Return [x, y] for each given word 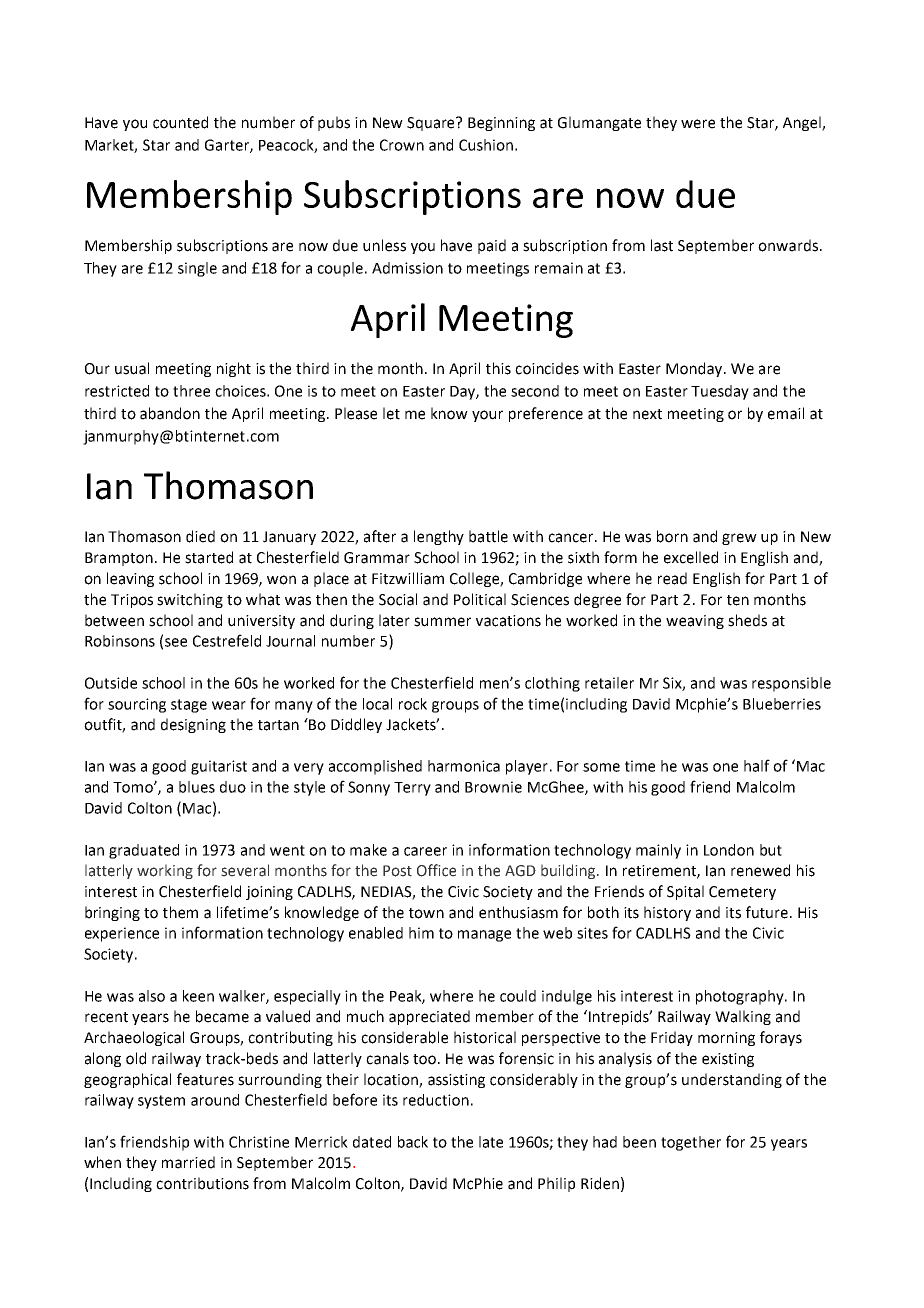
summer [442, 622]
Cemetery [742, 893]
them [180, 912]
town [426, 913]
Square [432, 124]
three [191, 391]
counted [180, 122]
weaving [695, 622]
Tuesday [720, 392]
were [698, 124]
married [188, 1162]
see [176, 642]
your [487, 416]
